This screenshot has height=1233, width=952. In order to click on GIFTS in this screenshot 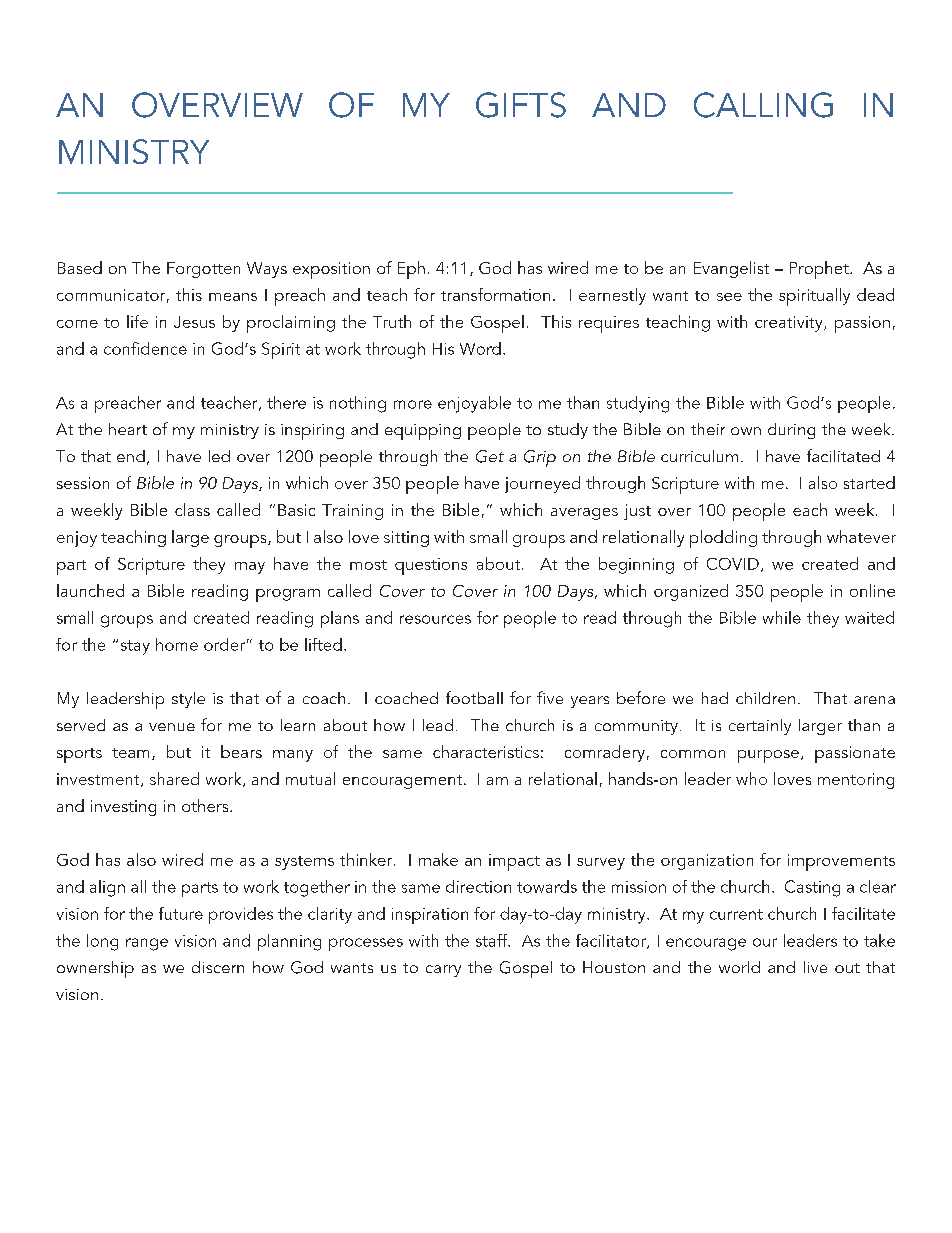, I will do `click(521, 105)`.
